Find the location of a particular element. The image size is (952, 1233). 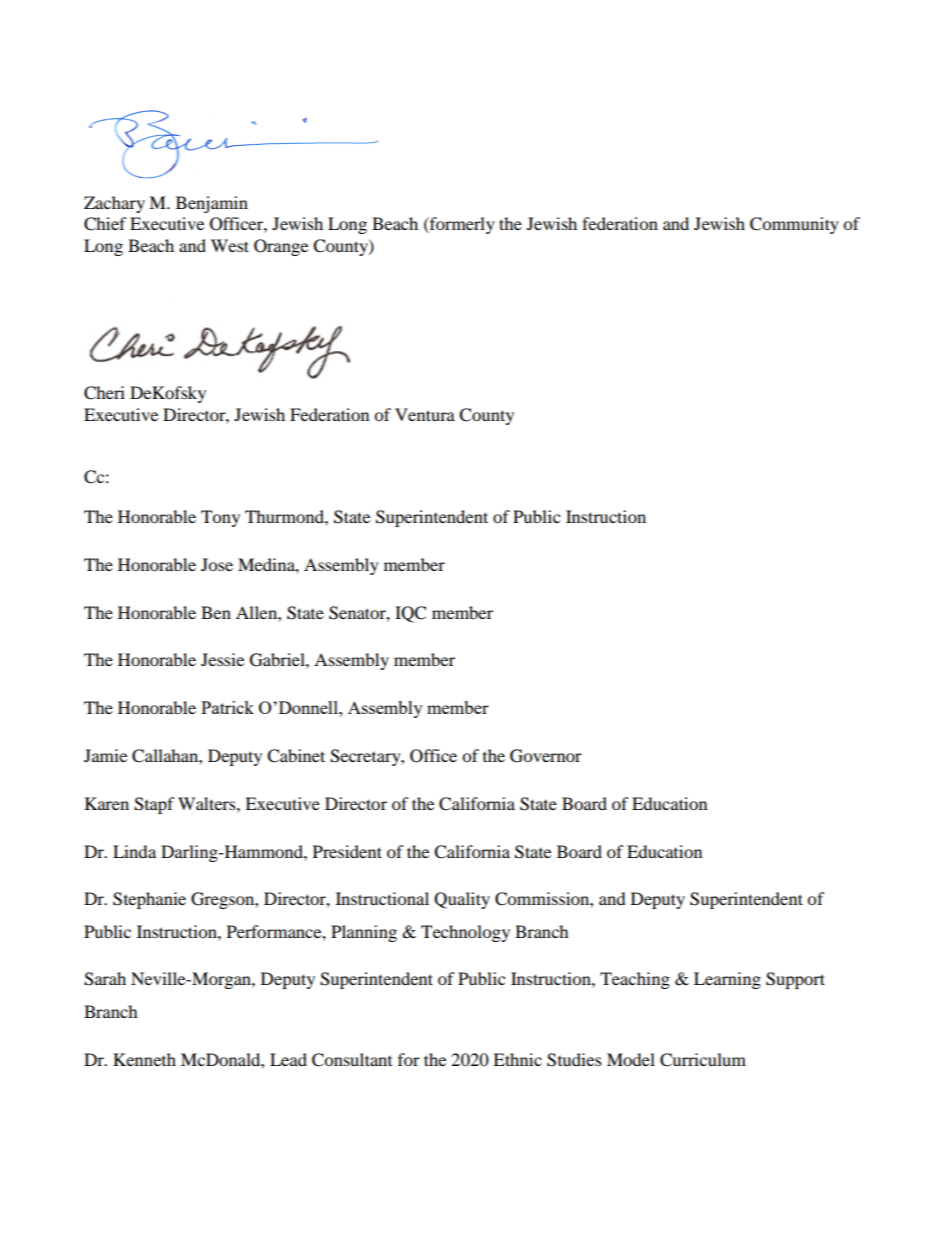

Benjamin is located at coordinates (212, 204).
